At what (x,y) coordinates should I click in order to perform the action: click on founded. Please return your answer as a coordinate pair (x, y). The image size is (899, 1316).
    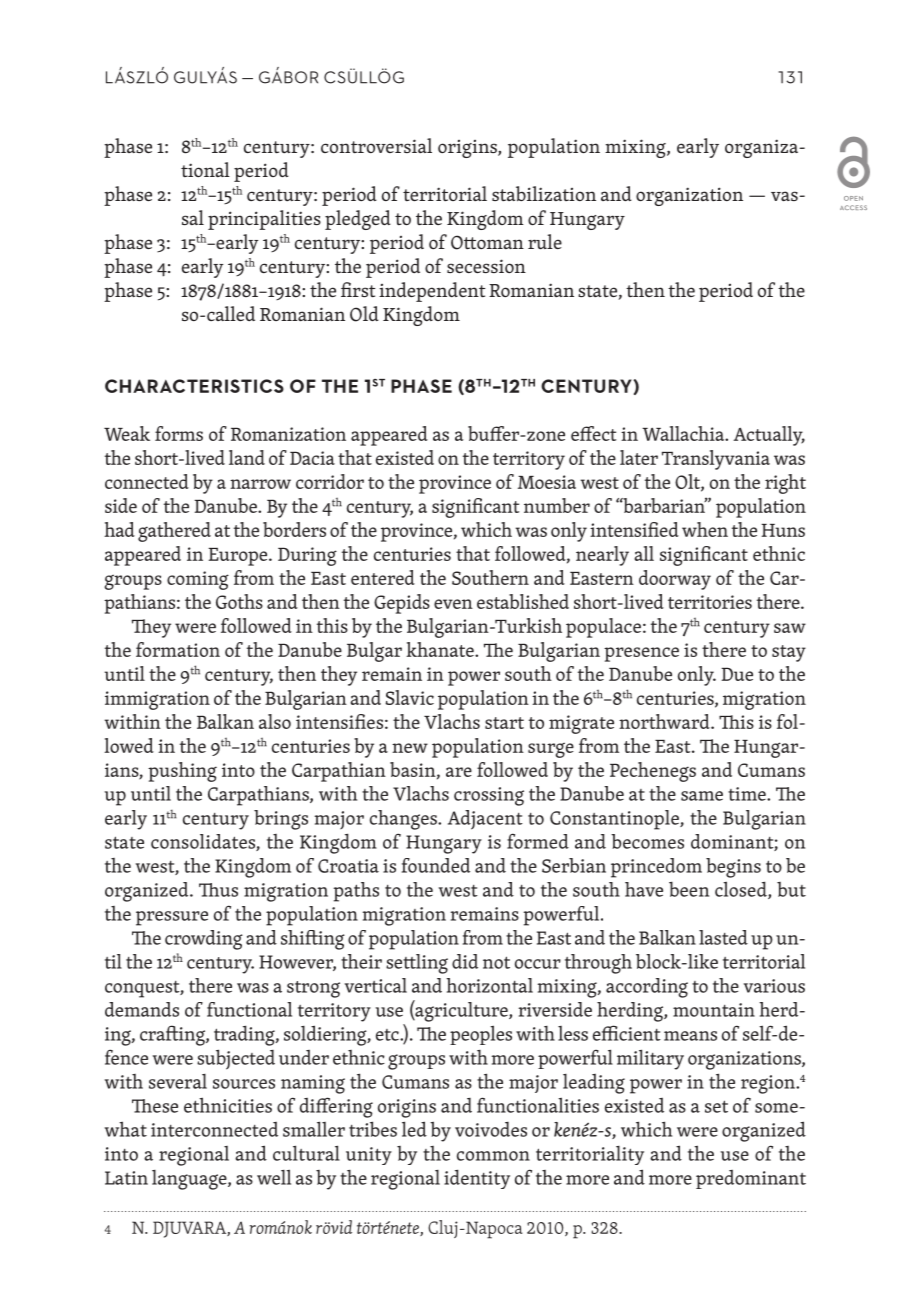
    Looking at the image, I should click on (436, 865).
